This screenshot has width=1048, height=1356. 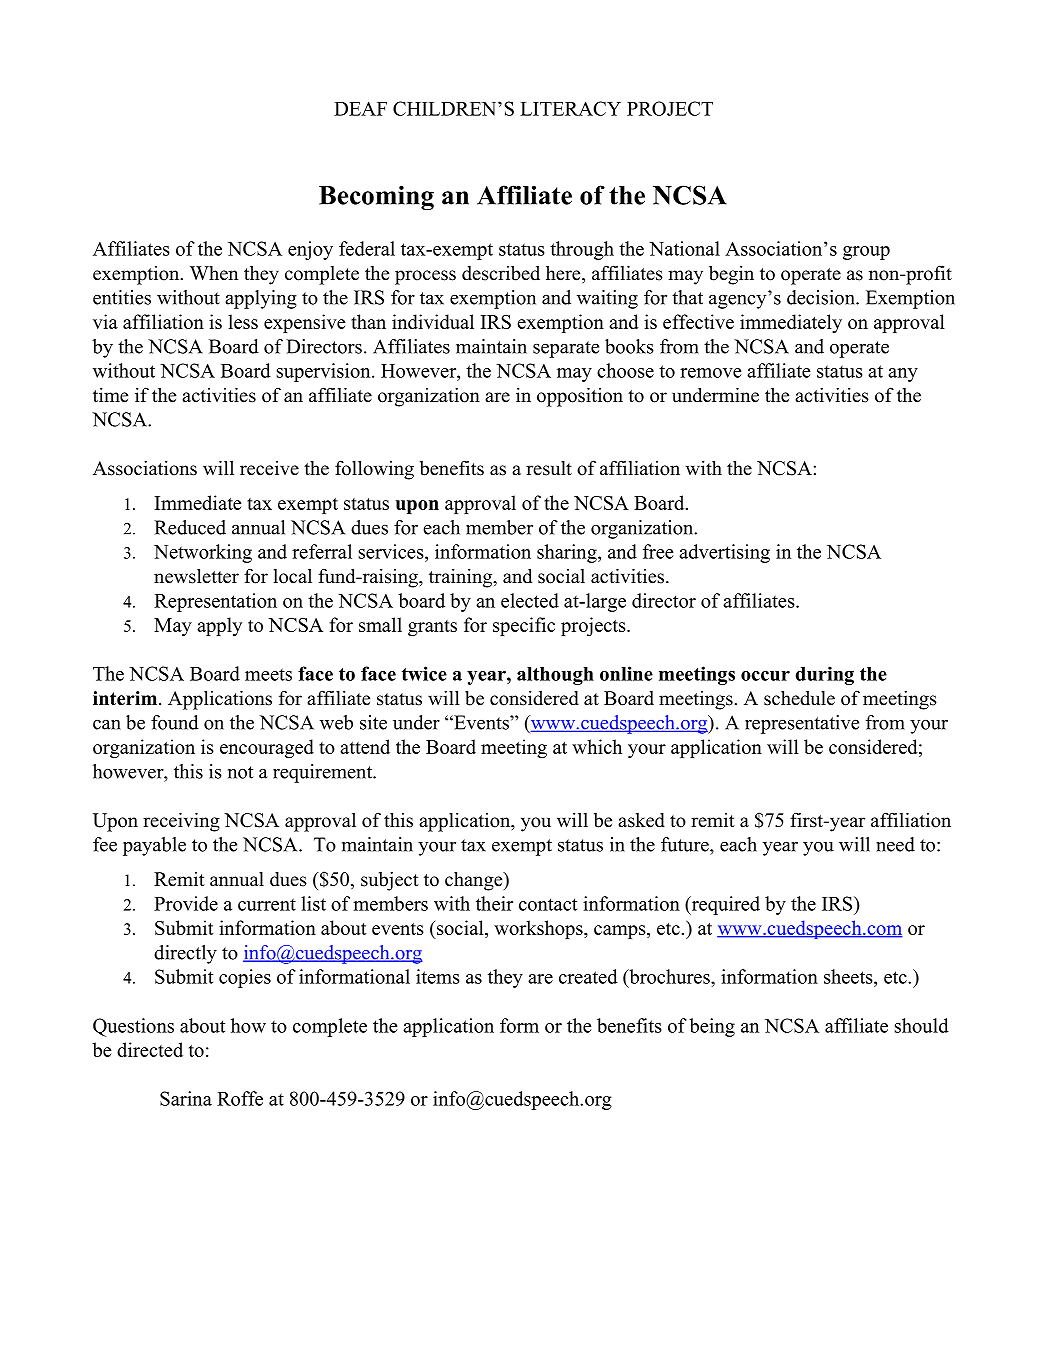 What do you see at coordinates (186, 903) in the screenshot?
I see `Provide` at bounding box center [186, 903].
